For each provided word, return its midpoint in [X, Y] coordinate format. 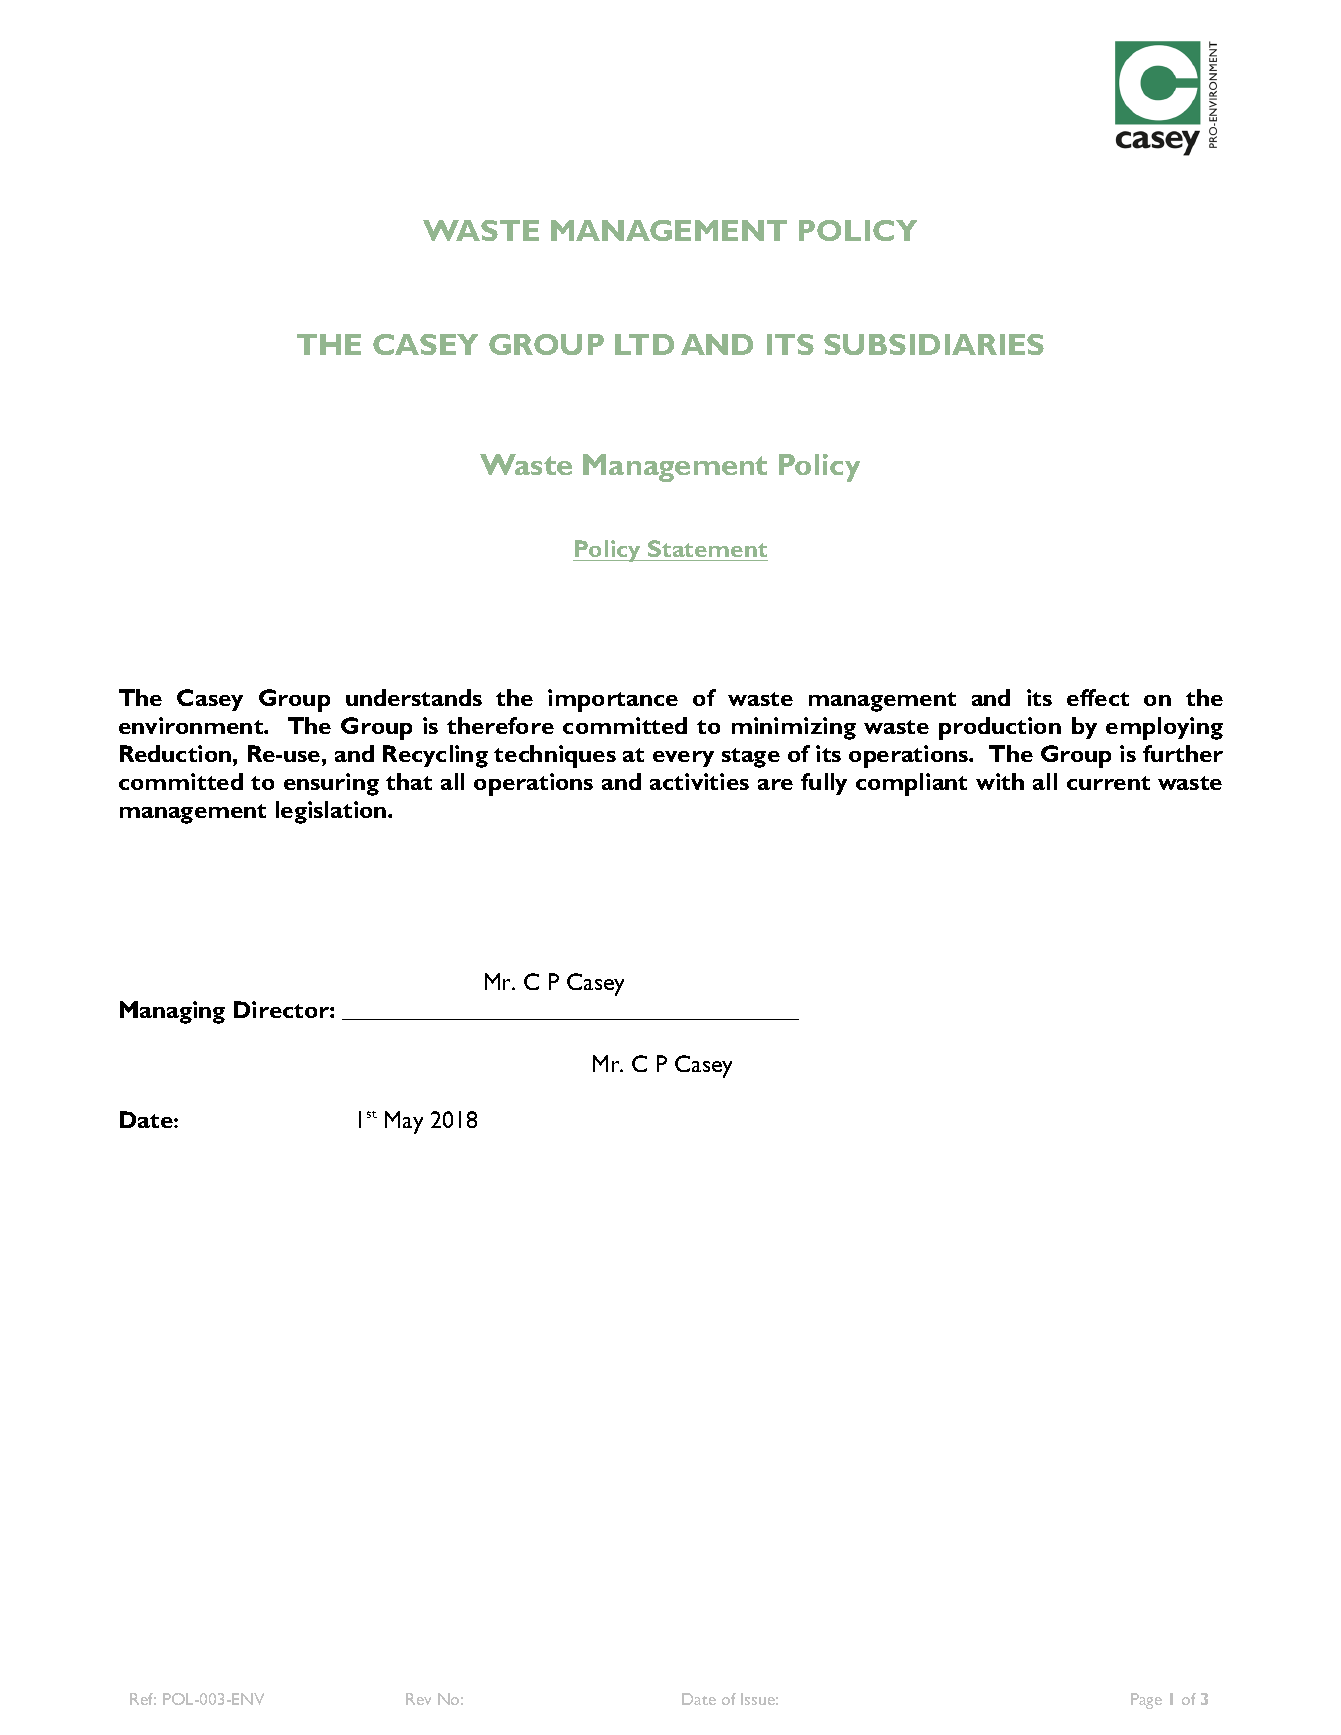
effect [1098, 697]
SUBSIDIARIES [934, 344]
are [775, 784]
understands [414, 697]
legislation [332, 812]
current [1108, 783]
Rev [418, 1699]
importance [613, 700]
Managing [172, 1012]
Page [1146, 1701]
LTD [644, 344]
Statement [707, 548]
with [1000, 781]
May [404, 1122]
